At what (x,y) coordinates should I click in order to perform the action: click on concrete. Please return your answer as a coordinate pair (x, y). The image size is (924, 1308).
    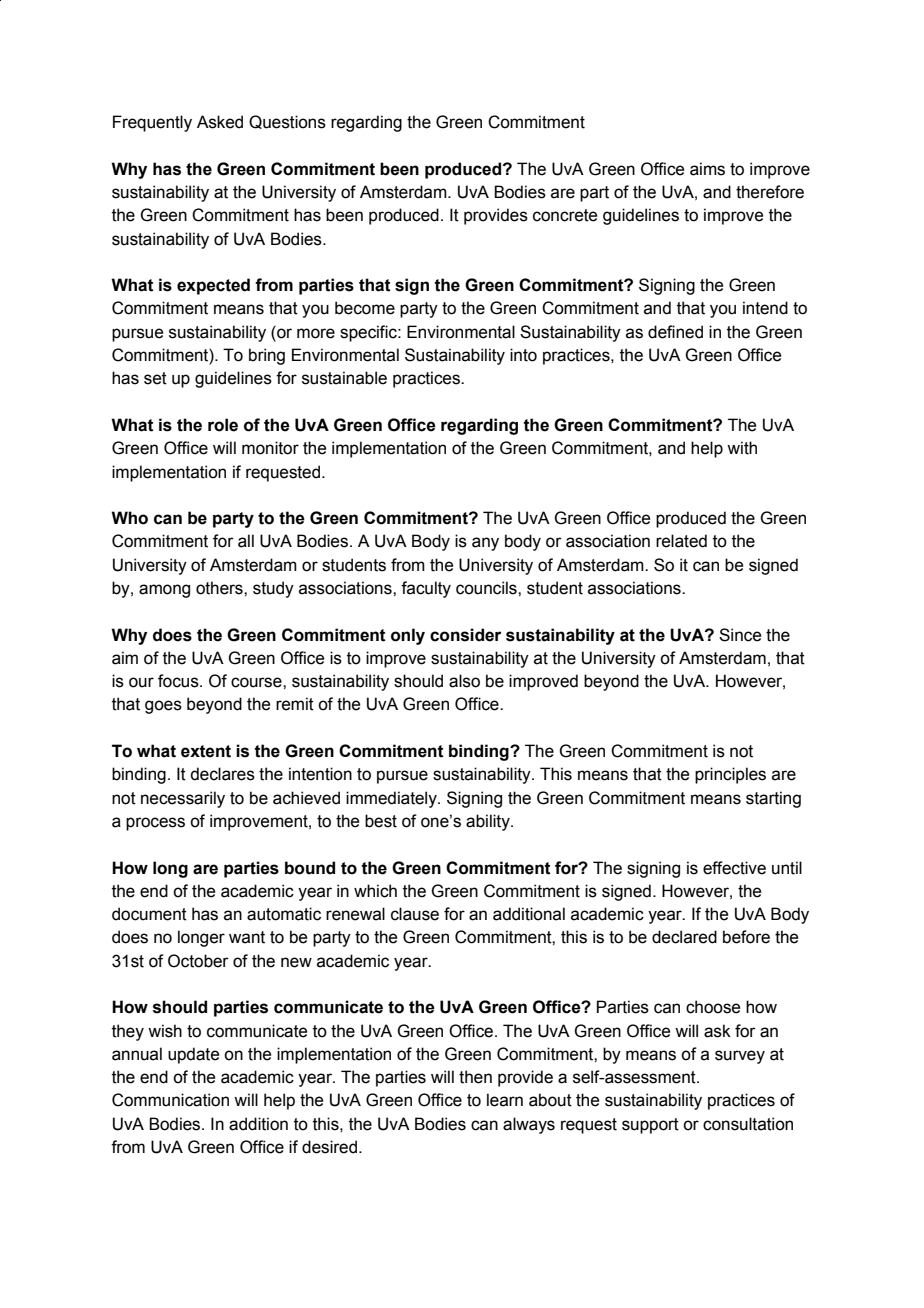
    Looking at the image, I should click on (565, 215).
